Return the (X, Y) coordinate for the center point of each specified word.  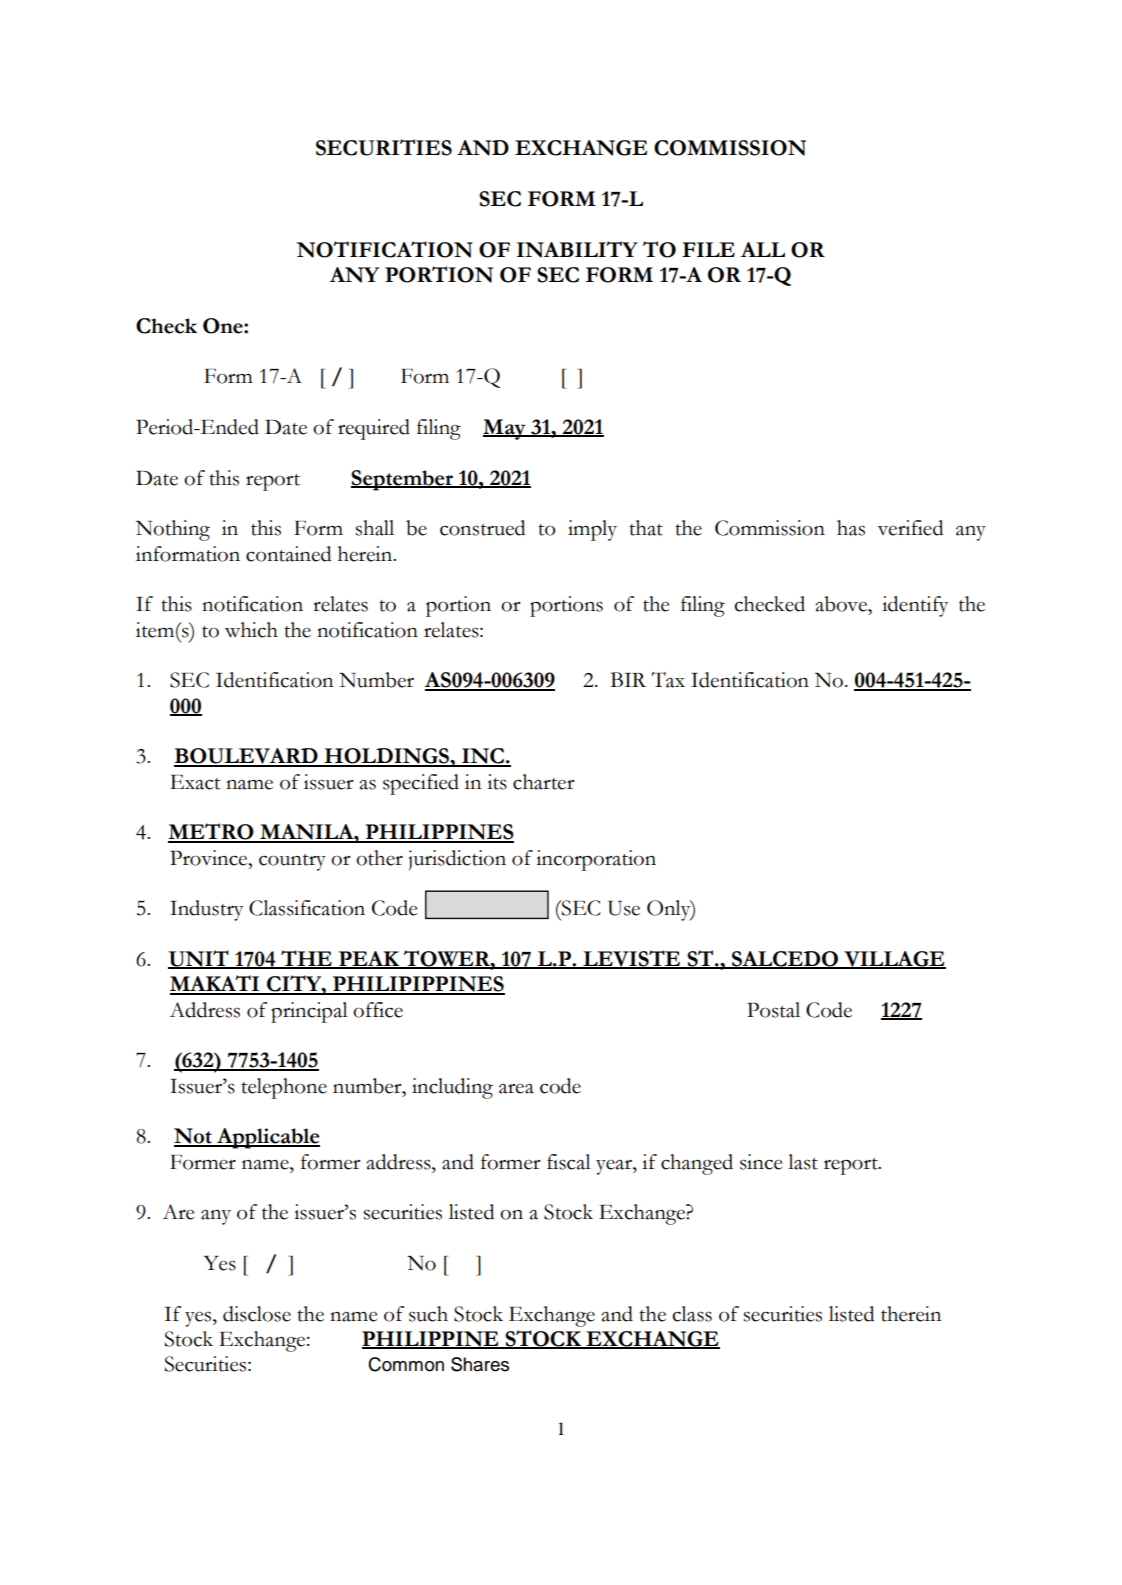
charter (543, 782)
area (516, 1089)
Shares (480, 1364)
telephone (284, 1088)
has (851, 528)
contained (288, 554)
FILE (708, 249)
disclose (257, 1314)
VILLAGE (894, 960)
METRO (212, 832)
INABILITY (577, 249)
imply (592, 530)
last (803, 1162)
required (374, 429)
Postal (773, 1010)
